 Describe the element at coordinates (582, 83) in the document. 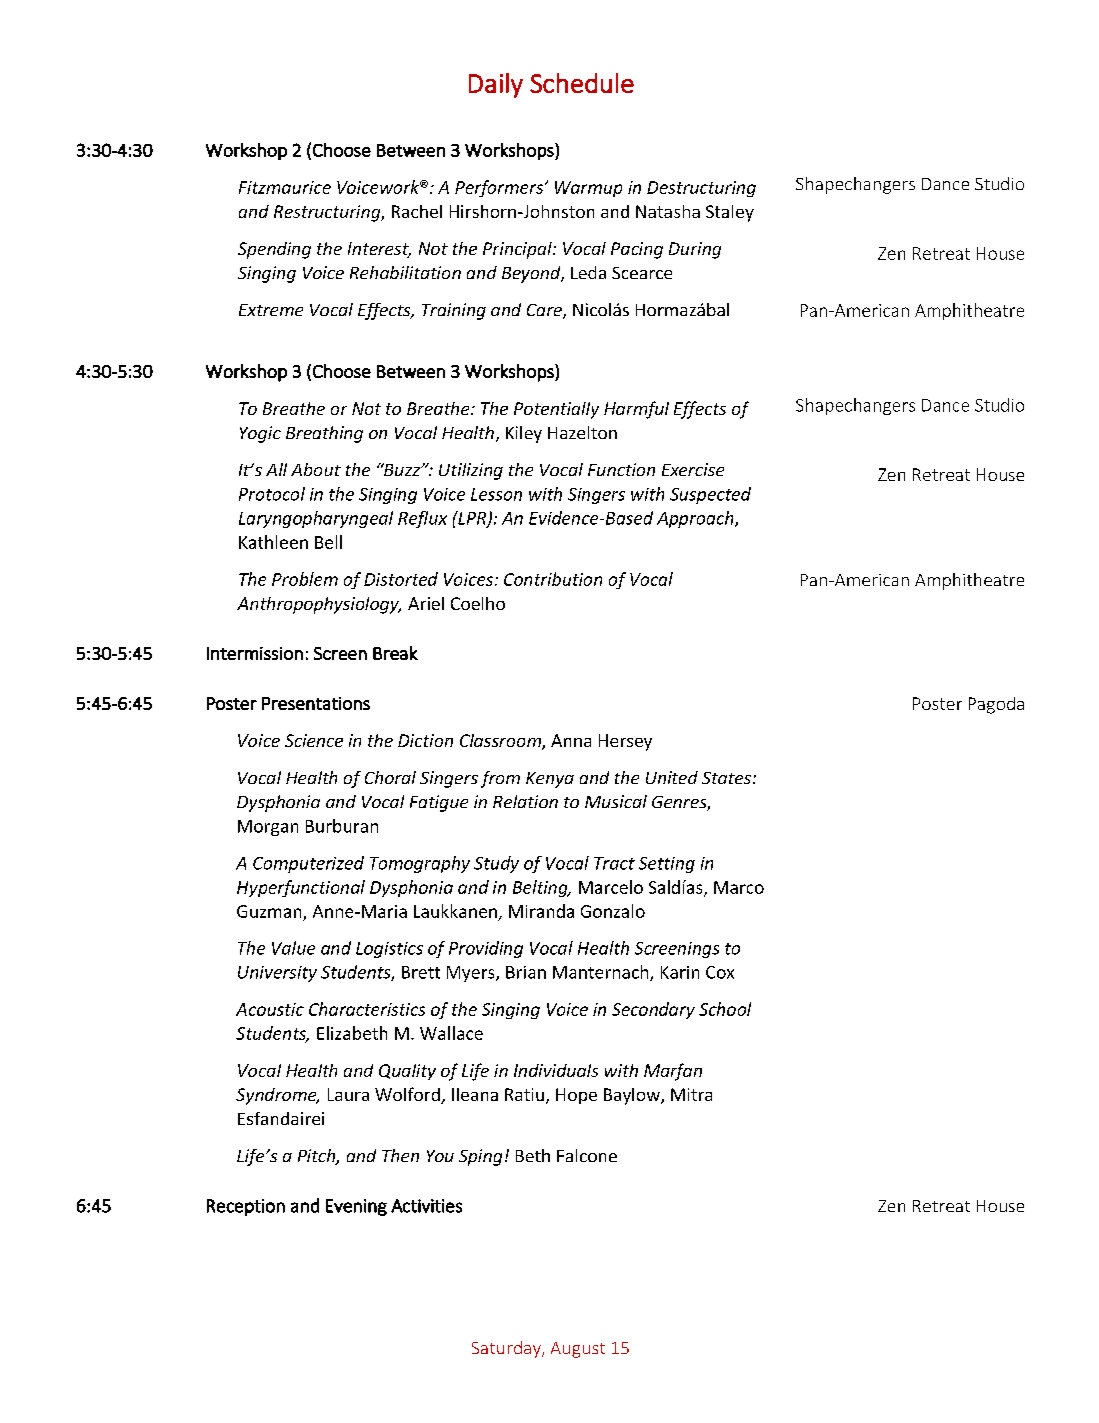

I see `Schedule` at that location.
